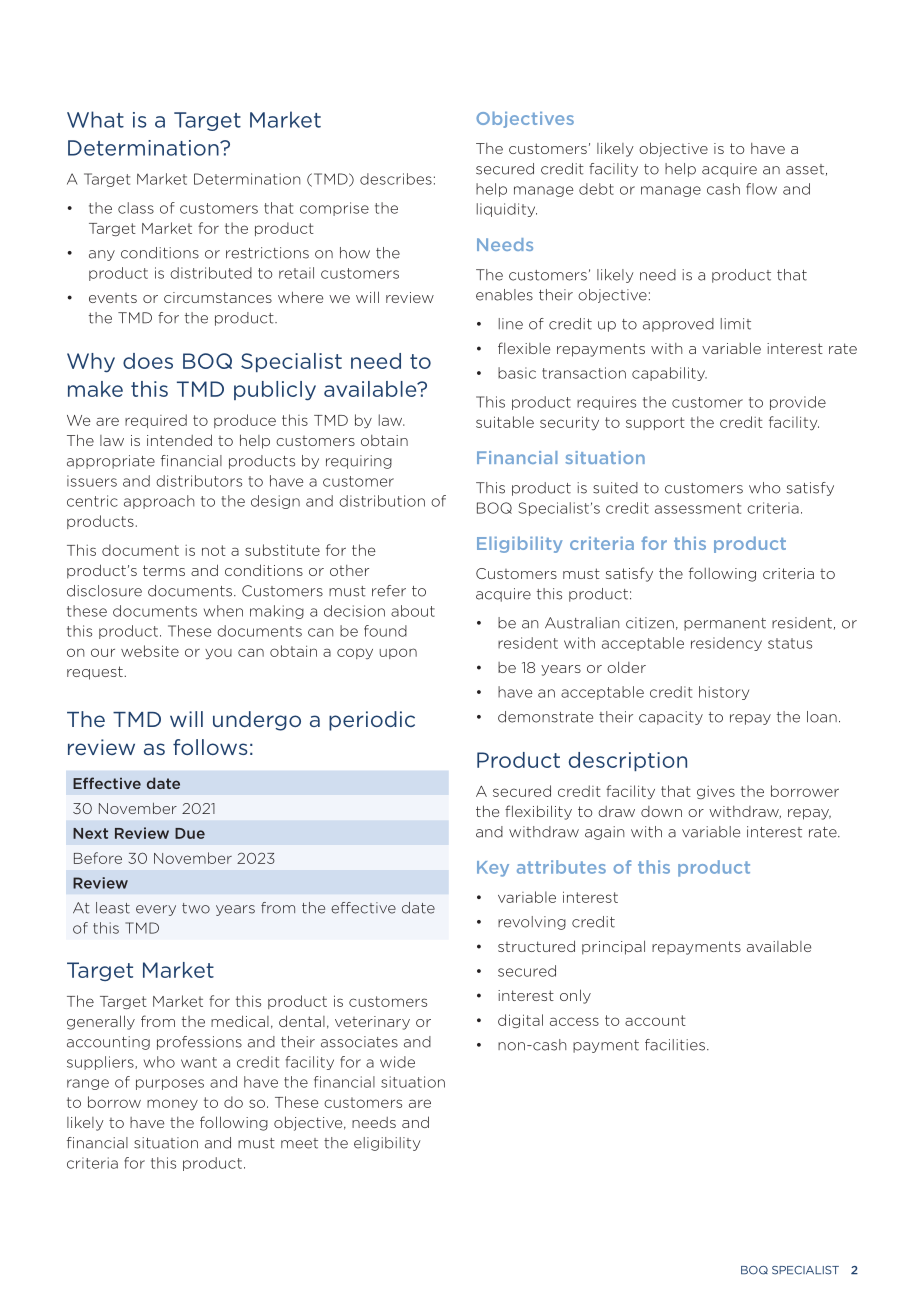 The height and width of the screenshot is (1308, 924). I want to click on money, so click(172, 1105).
